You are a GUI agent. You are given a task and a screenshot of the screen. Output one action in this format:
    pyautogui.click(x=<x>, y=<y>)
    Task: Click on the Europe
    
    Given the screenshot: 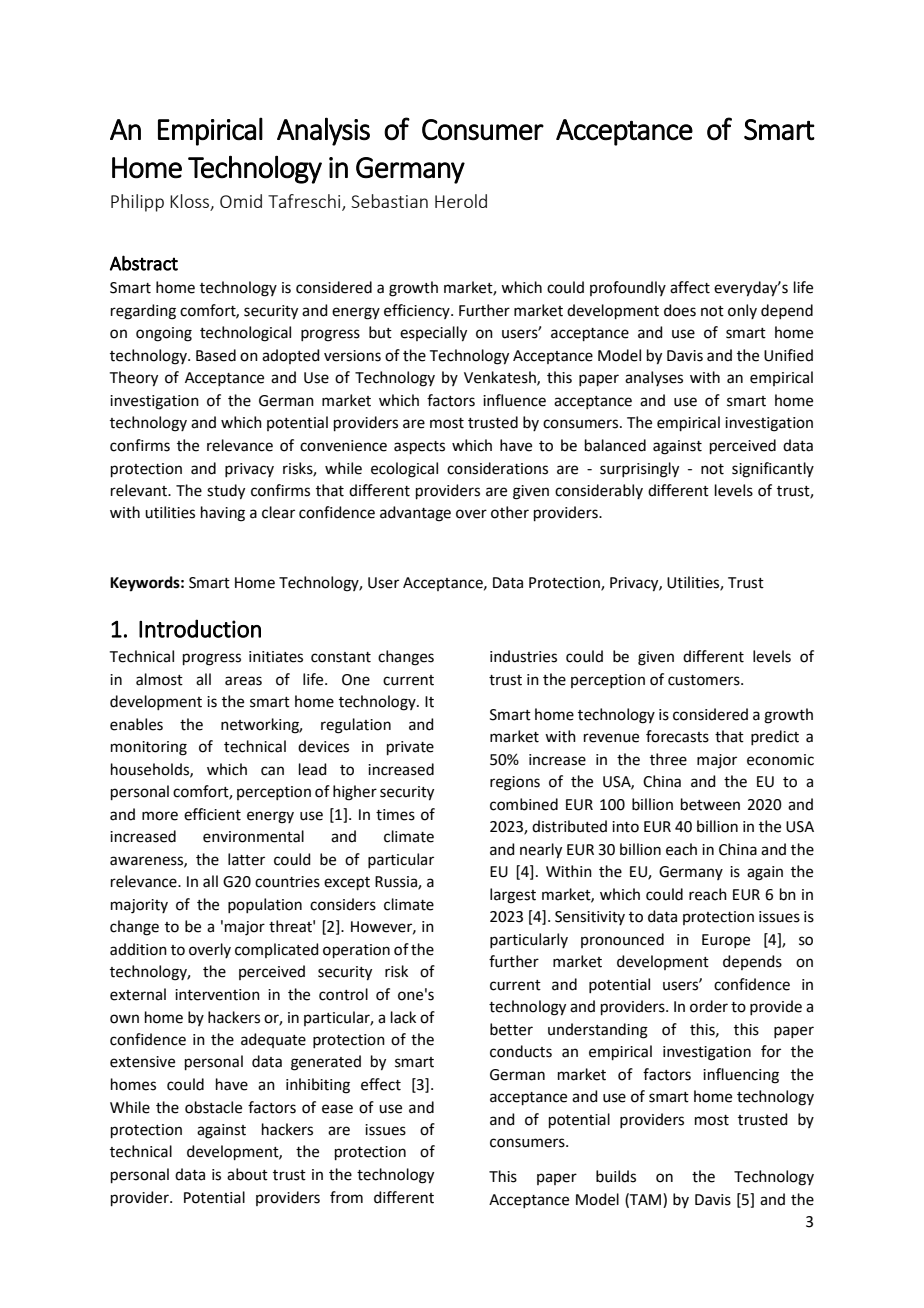 What is the action you would take?
    pyautogui.click(x=726, y=941)
